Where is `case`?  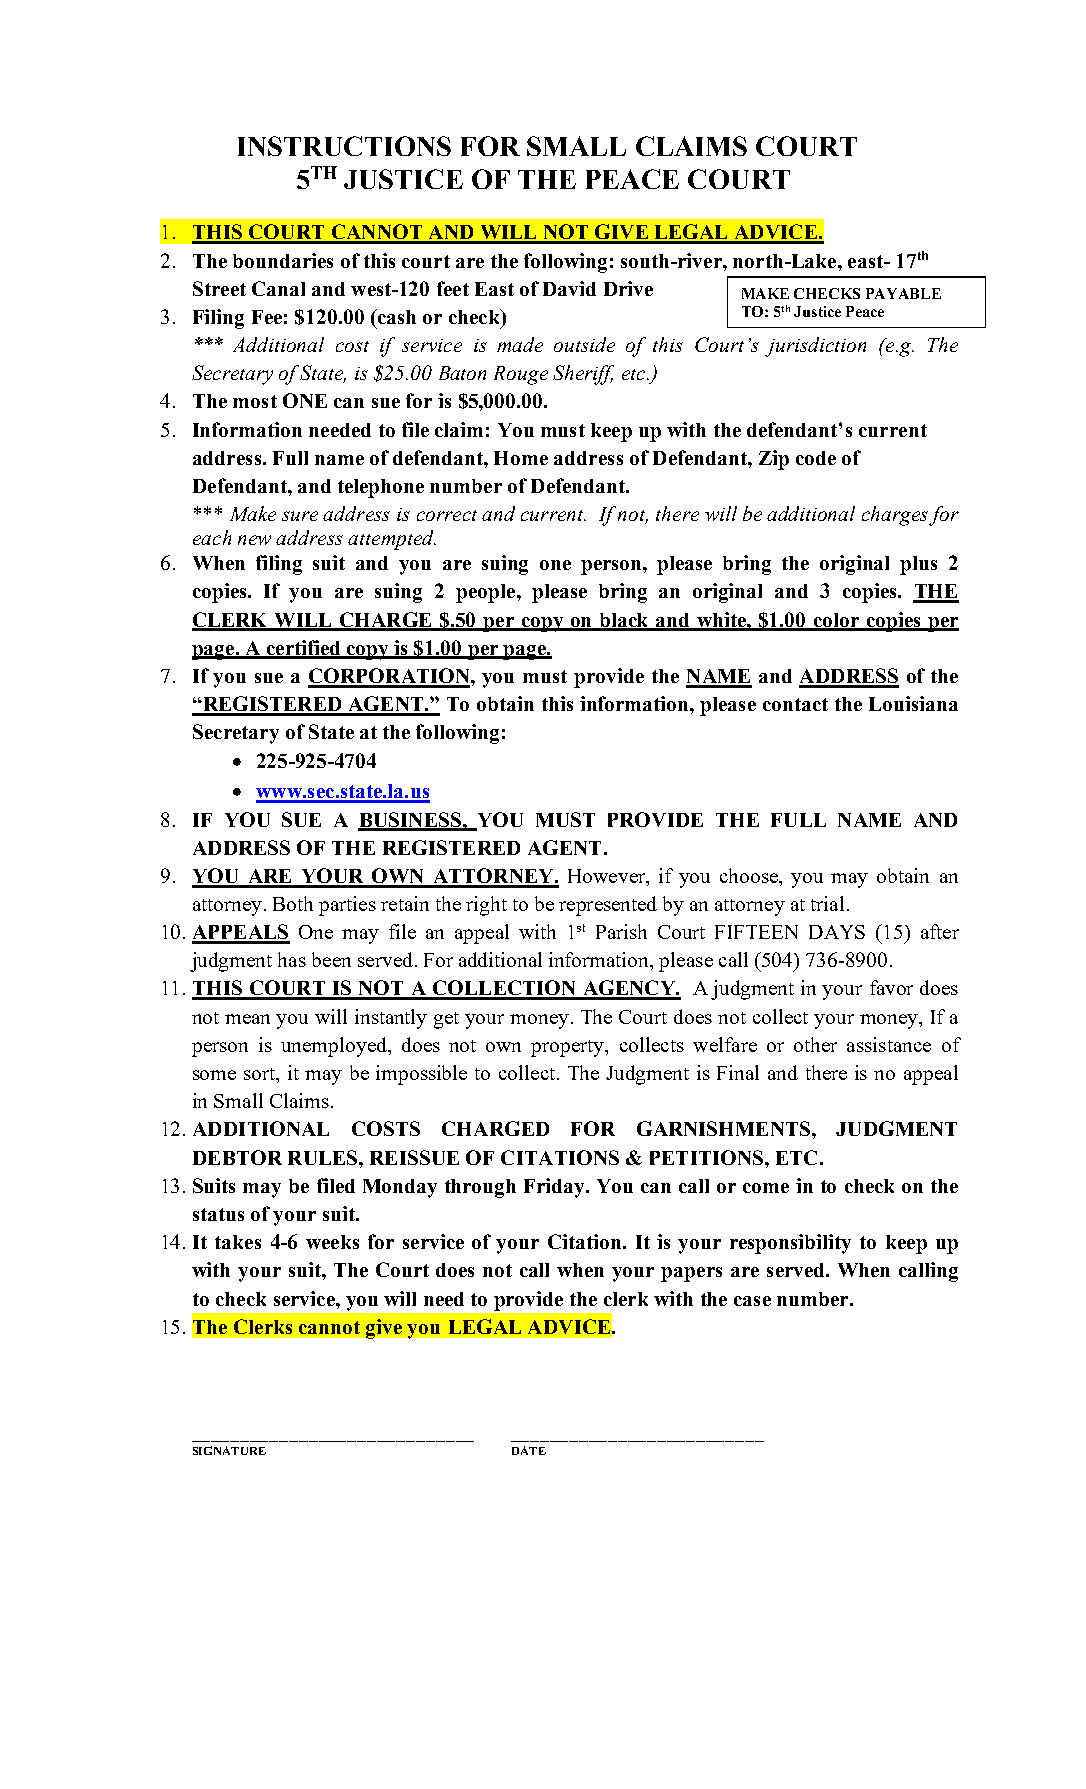 case is located at coordinates (752, 1301).
